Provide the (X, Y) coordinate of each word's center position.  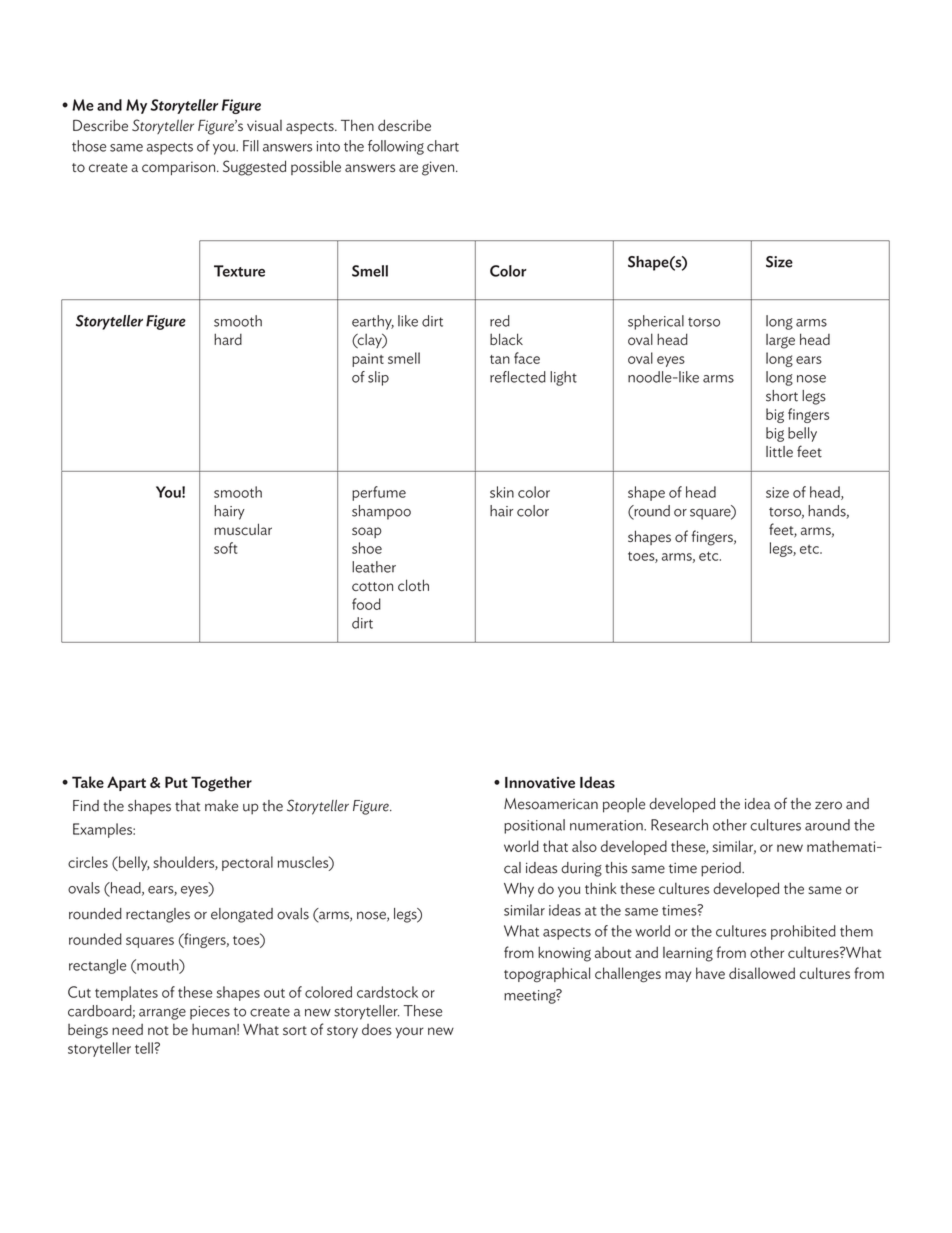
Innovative (540, 782)
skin (502, 492)
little (779, 452)
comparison (180, 168)
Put (176, 782)
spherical (656, 322)
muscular (243, 529)
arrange (162, 1014)
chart (443, 146)
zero (828, 805)
